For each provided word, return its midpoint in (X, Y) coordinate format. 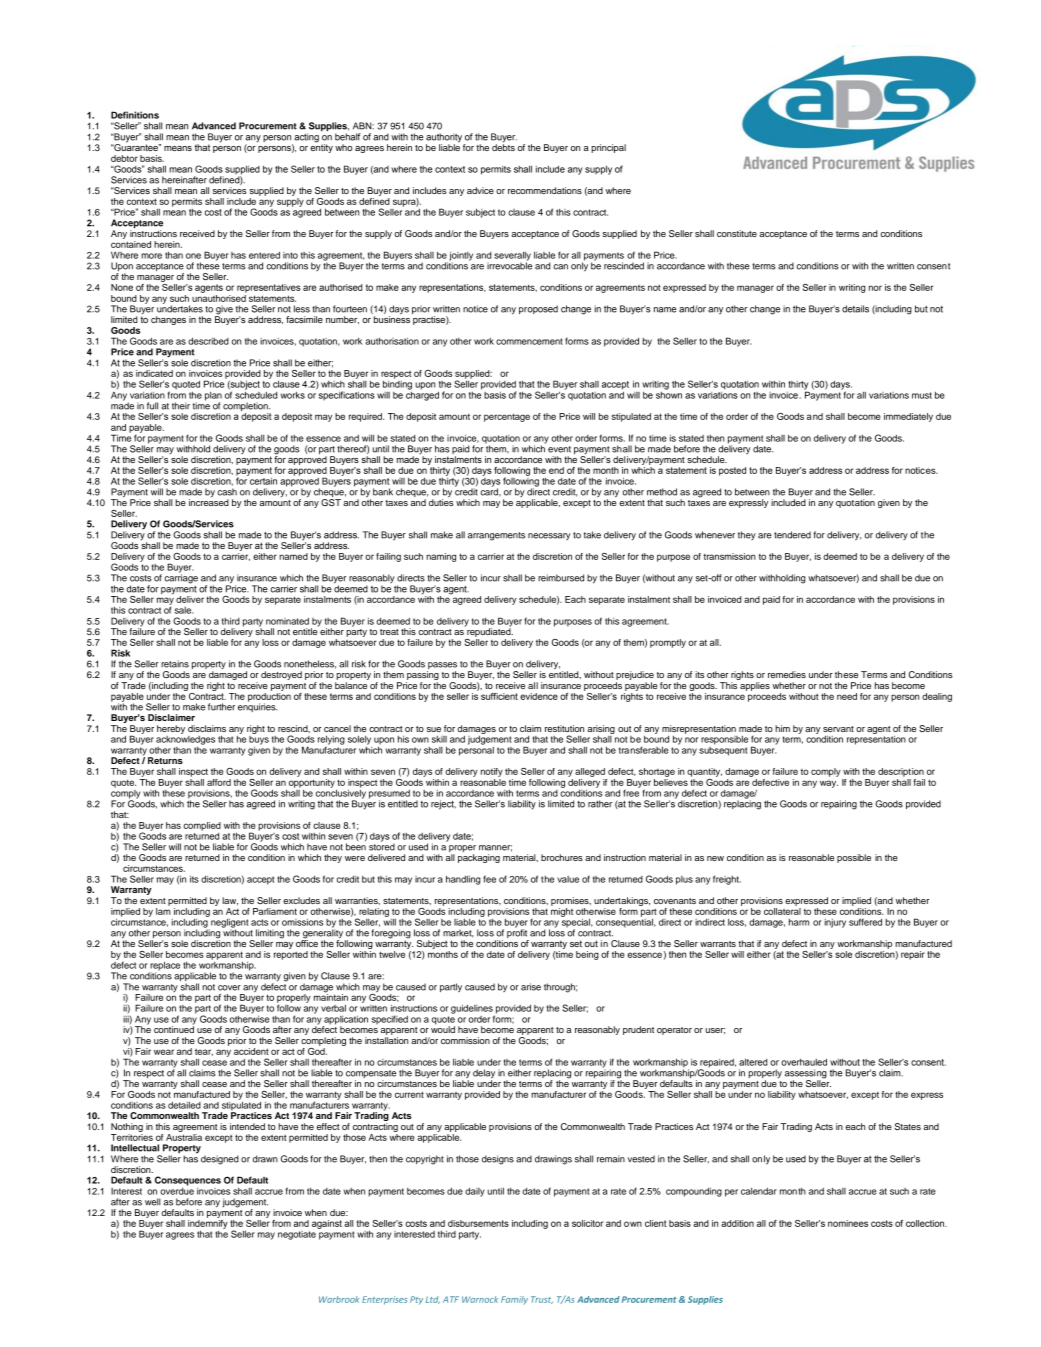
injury (835, 923)
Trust (542, 1300)
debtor (124, 158)
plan (213, 397)
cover (229, 988)
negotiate (297, 1235)
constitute (737, 233)
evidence (539, 696)
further (221, 707)
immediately (908, 417)
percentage (507, 417)
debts (503, 146)
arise (531, 987)
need (847, 696)
